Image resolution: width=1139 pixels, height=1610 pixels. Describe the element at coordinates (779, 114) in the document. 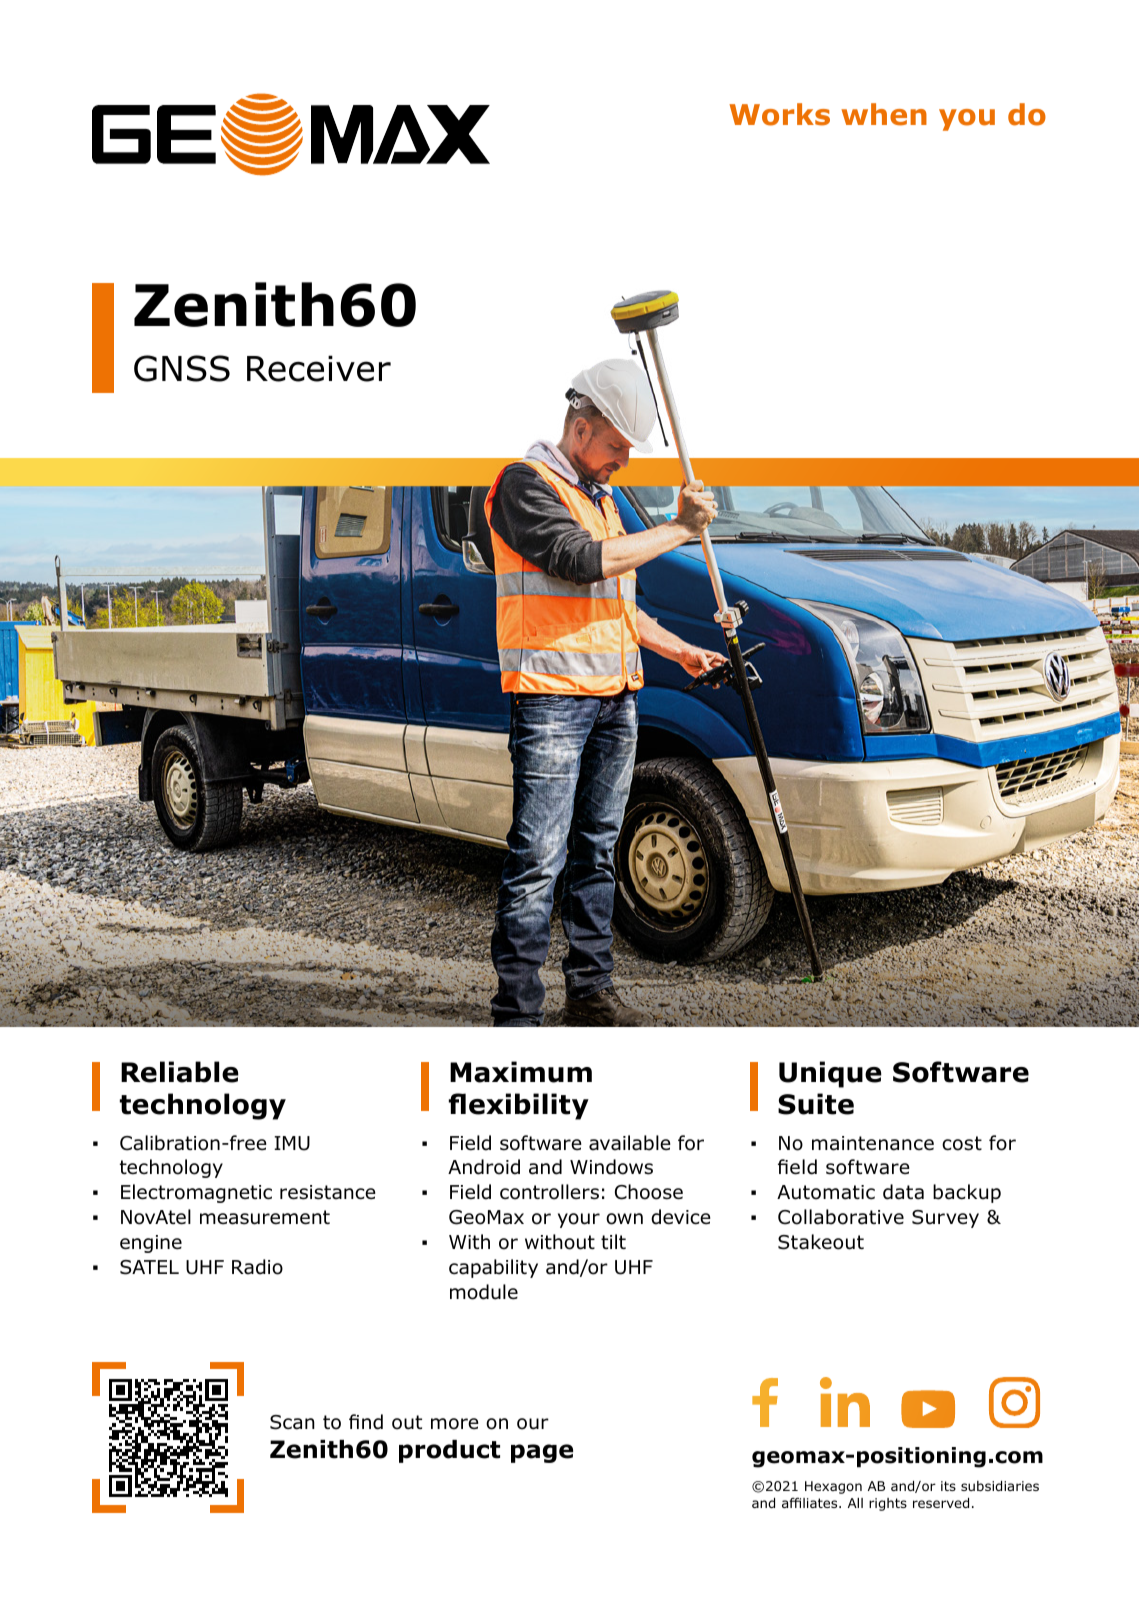

I see `Works` at that location.
